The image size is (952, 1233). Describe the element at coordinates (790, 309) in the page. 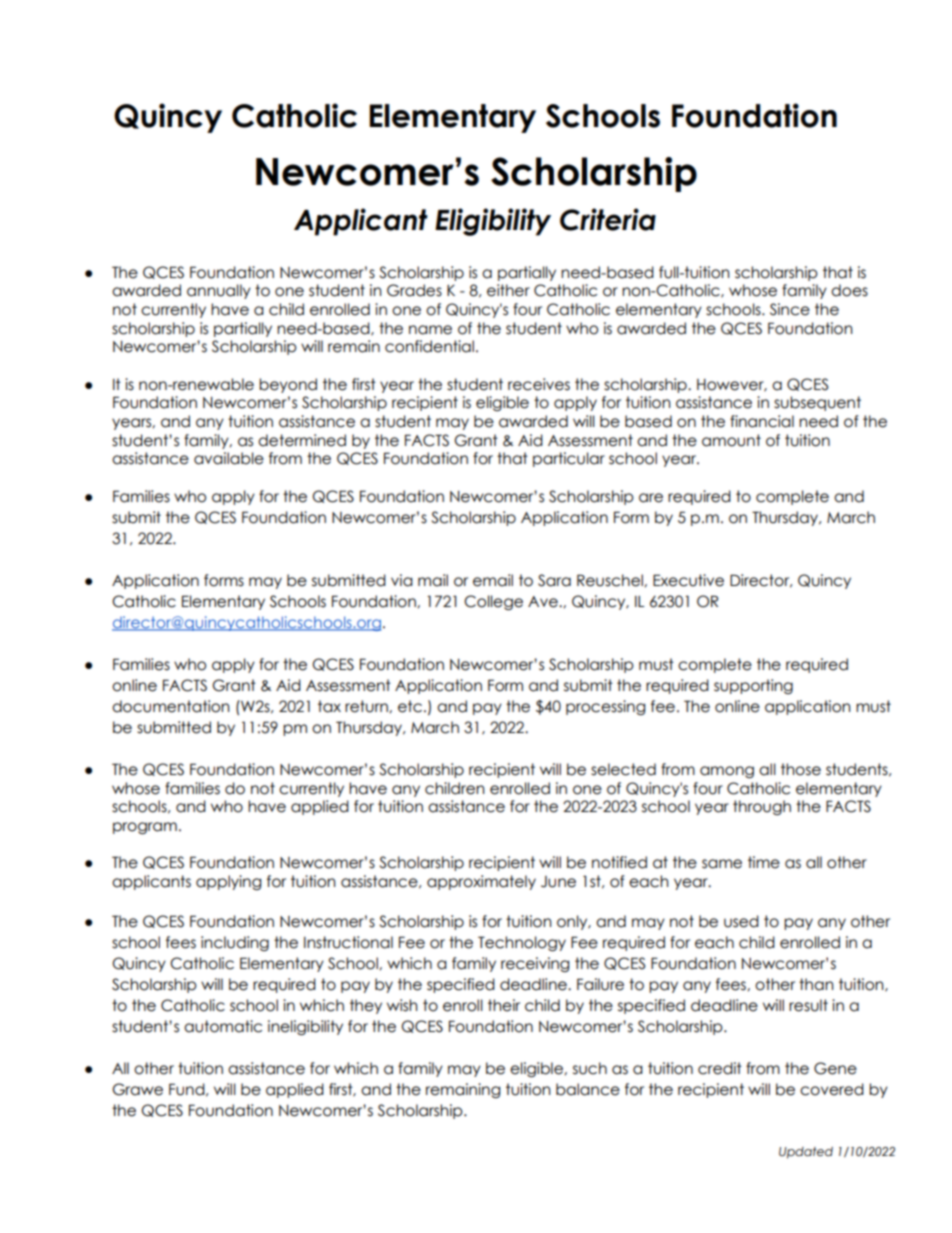

I see `Since` at that location.
